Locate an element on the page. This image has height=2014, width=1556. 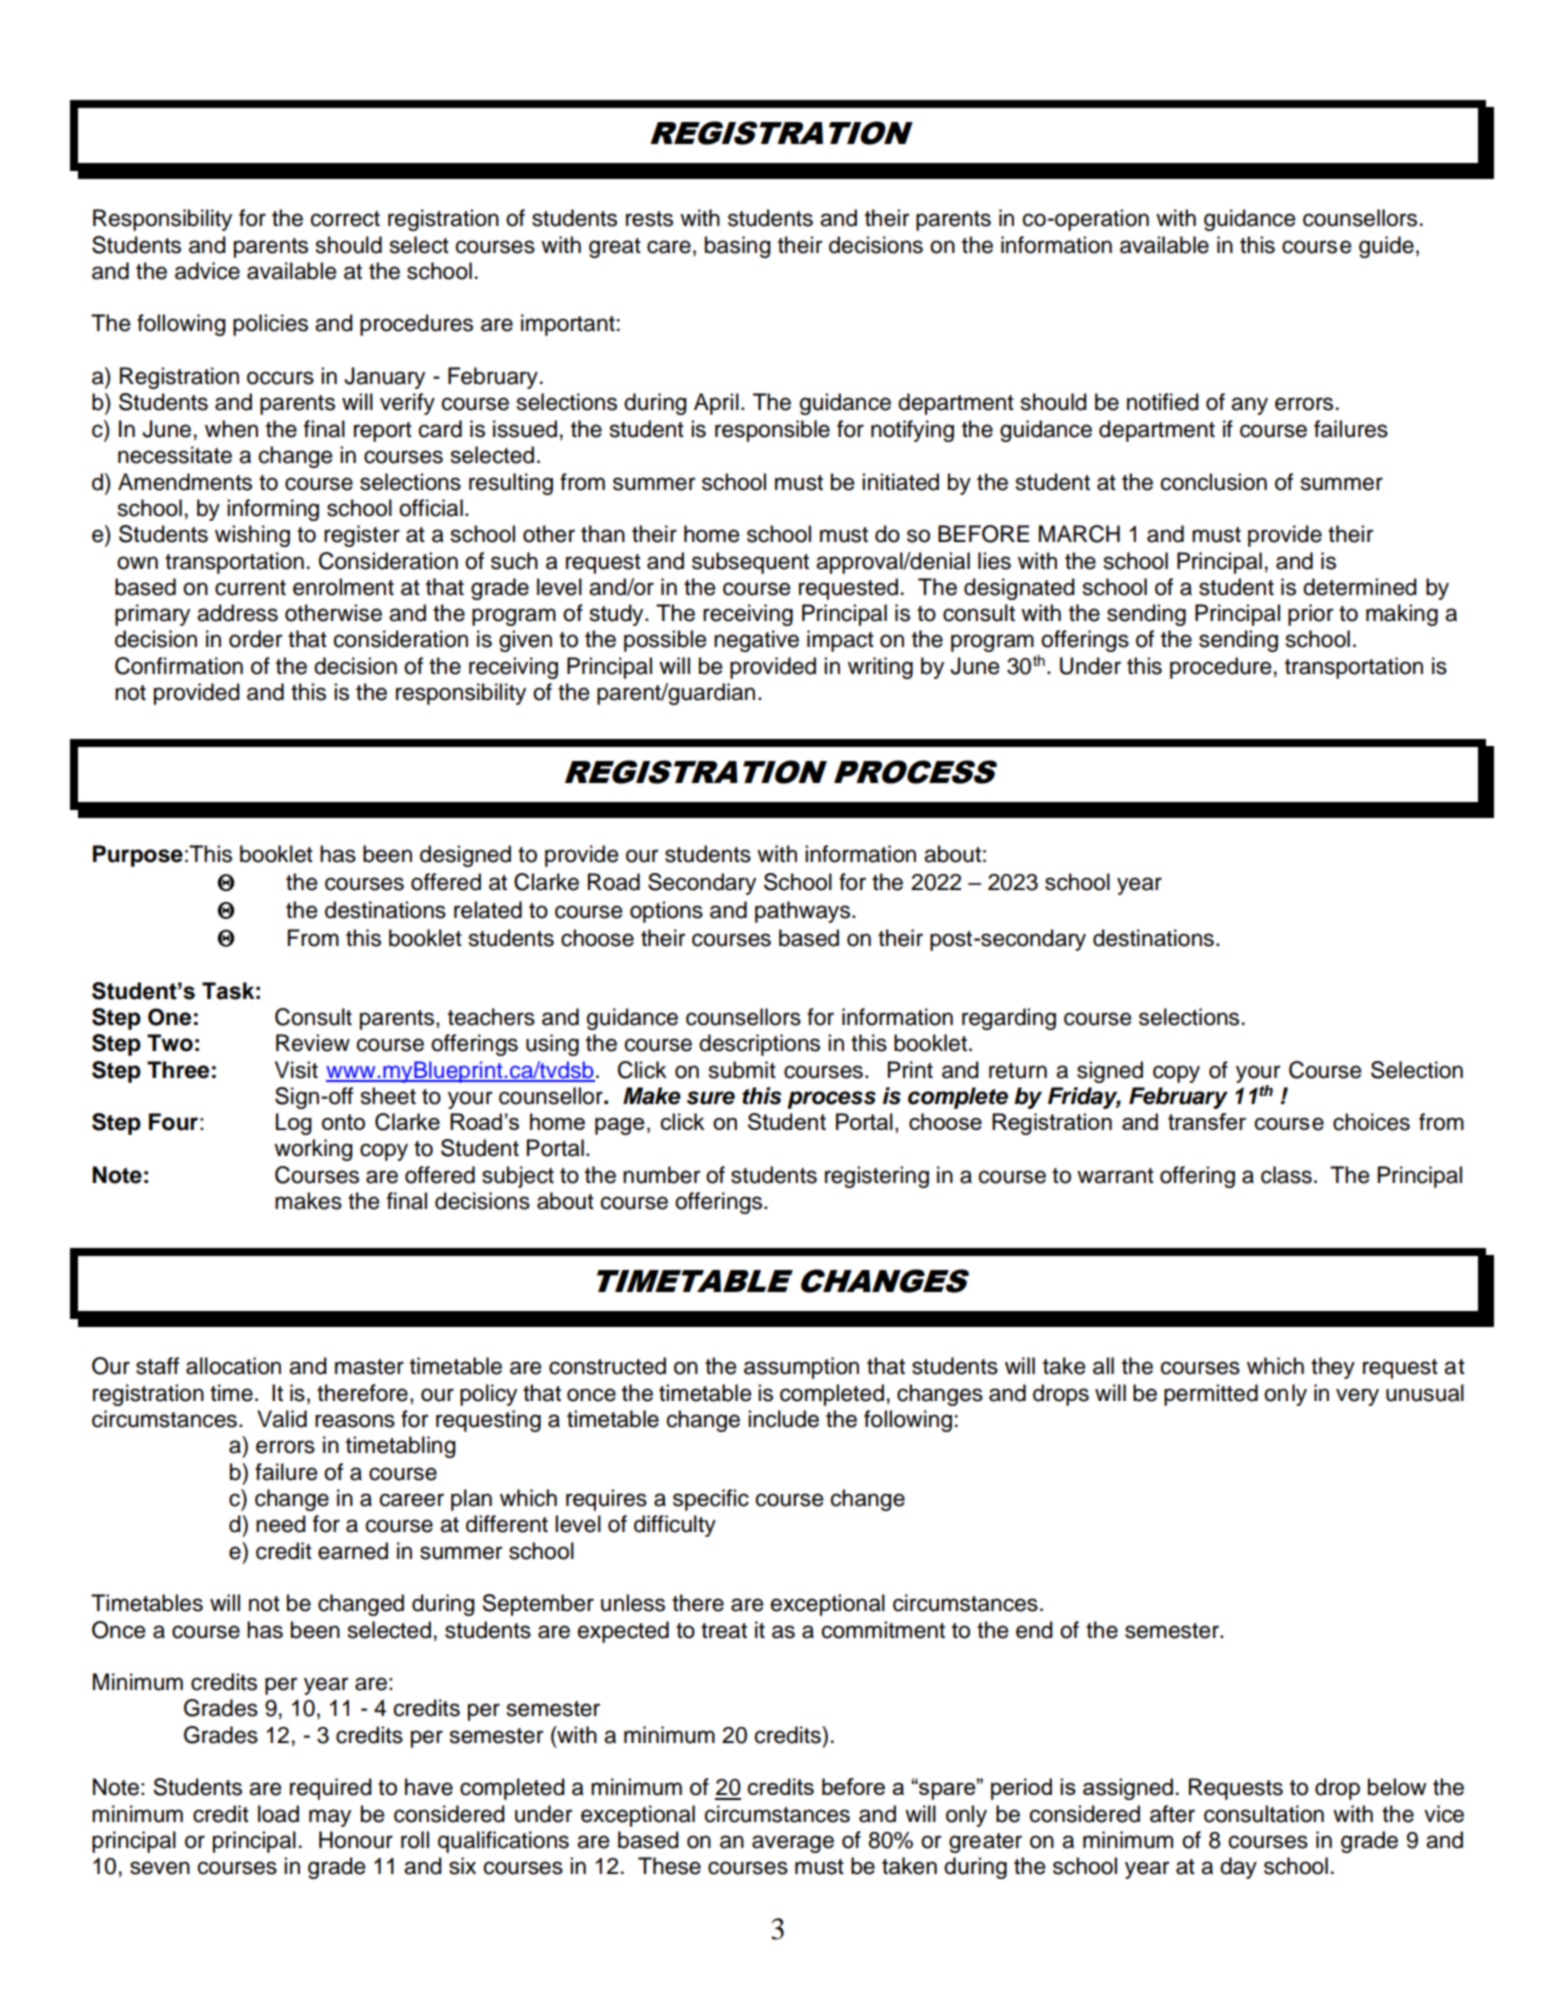
Confirmation is located at coordinates (179, 666).
